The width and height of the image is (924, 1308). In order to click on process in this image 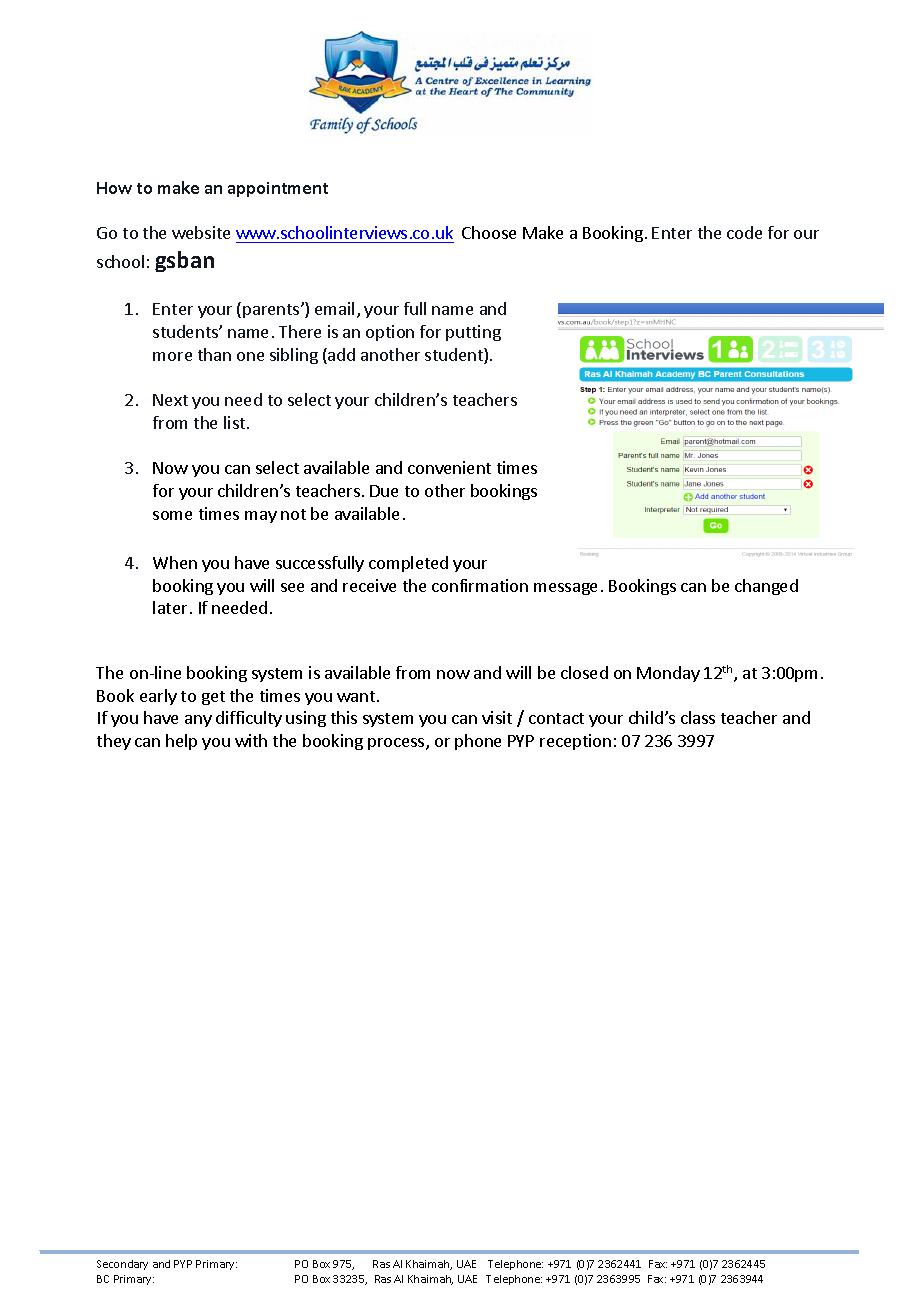, I will do `click(397, 744)`.
